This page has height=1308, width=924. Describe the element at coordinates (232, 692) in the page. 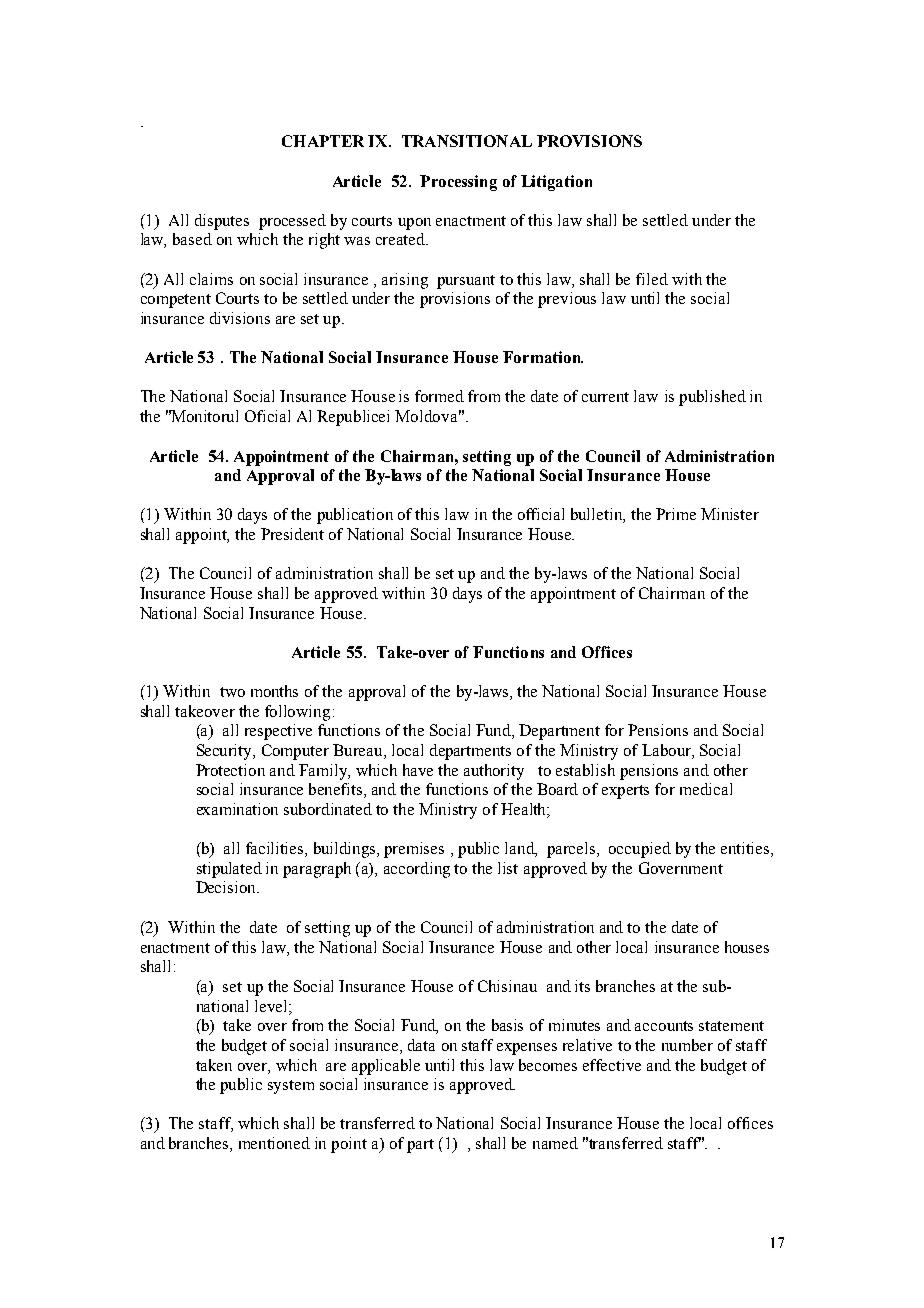

I see `two` at that location.
